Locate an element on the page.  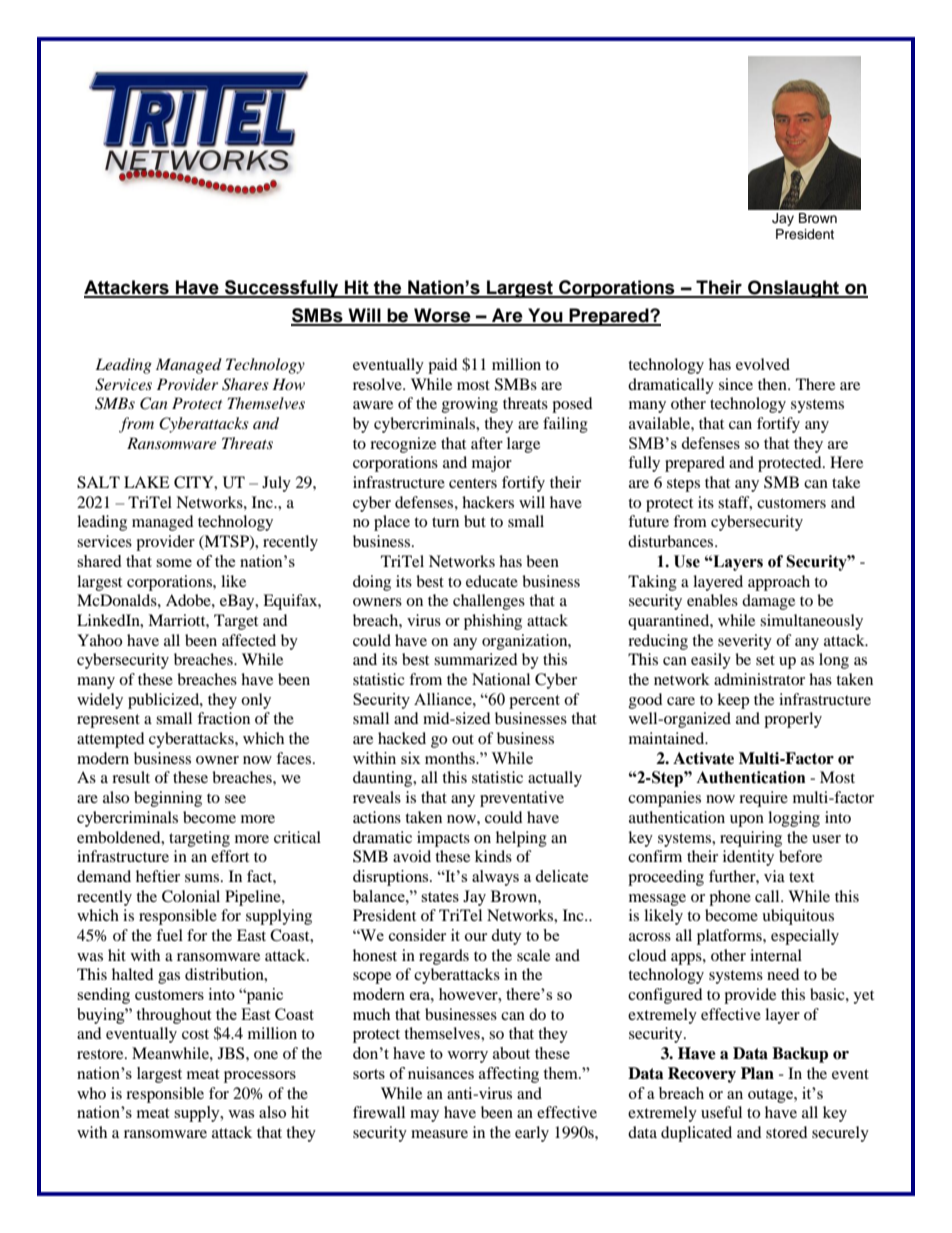
Alliance is located at coordinates (444, 699).
